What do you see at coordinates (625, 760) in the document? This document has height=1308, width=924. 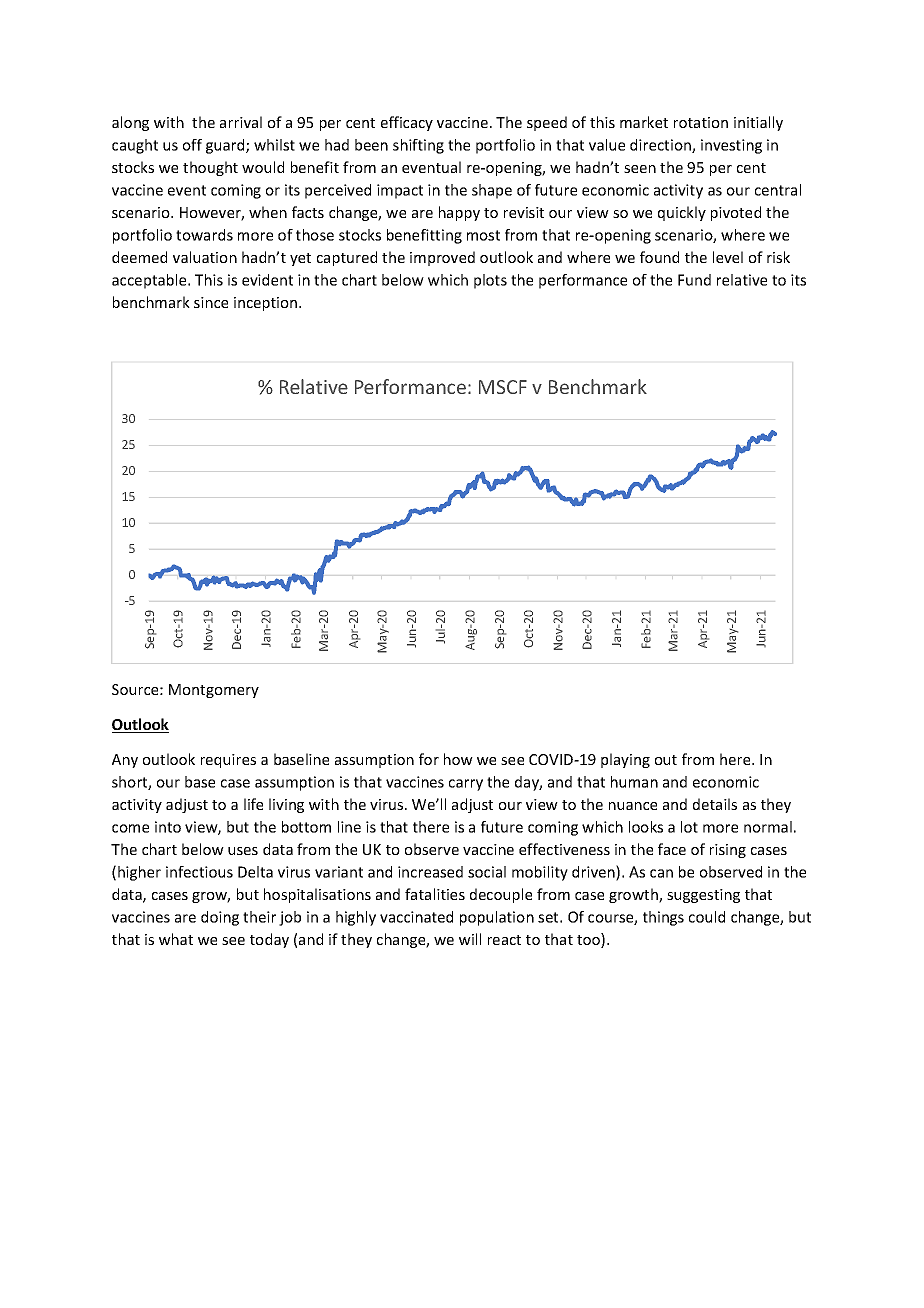 I see `playing` at bounding box center [625, 760].
